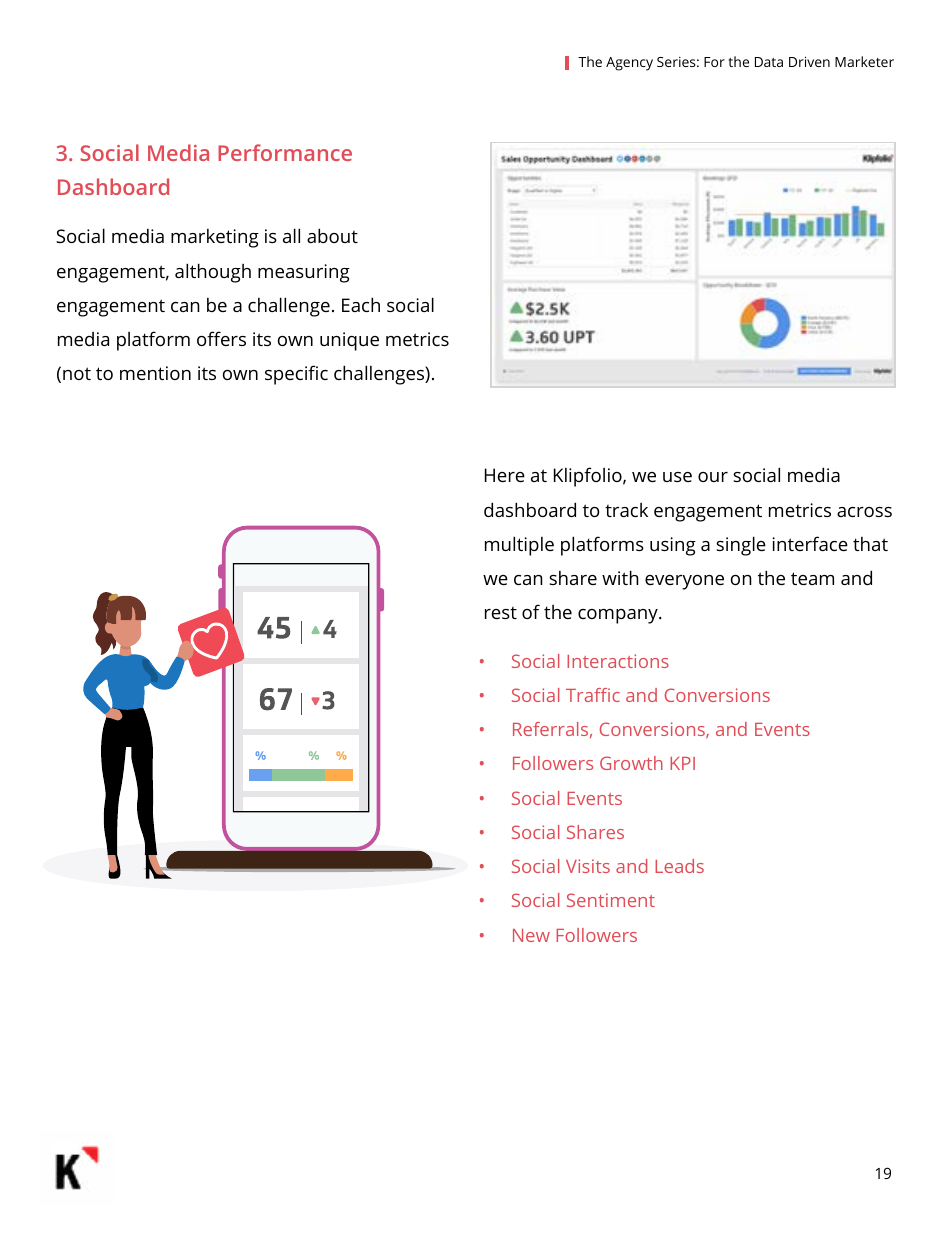  What do you see at coordinates (531, 935) in the screenshot?
I see `New` at bounding box center [531, 935].
